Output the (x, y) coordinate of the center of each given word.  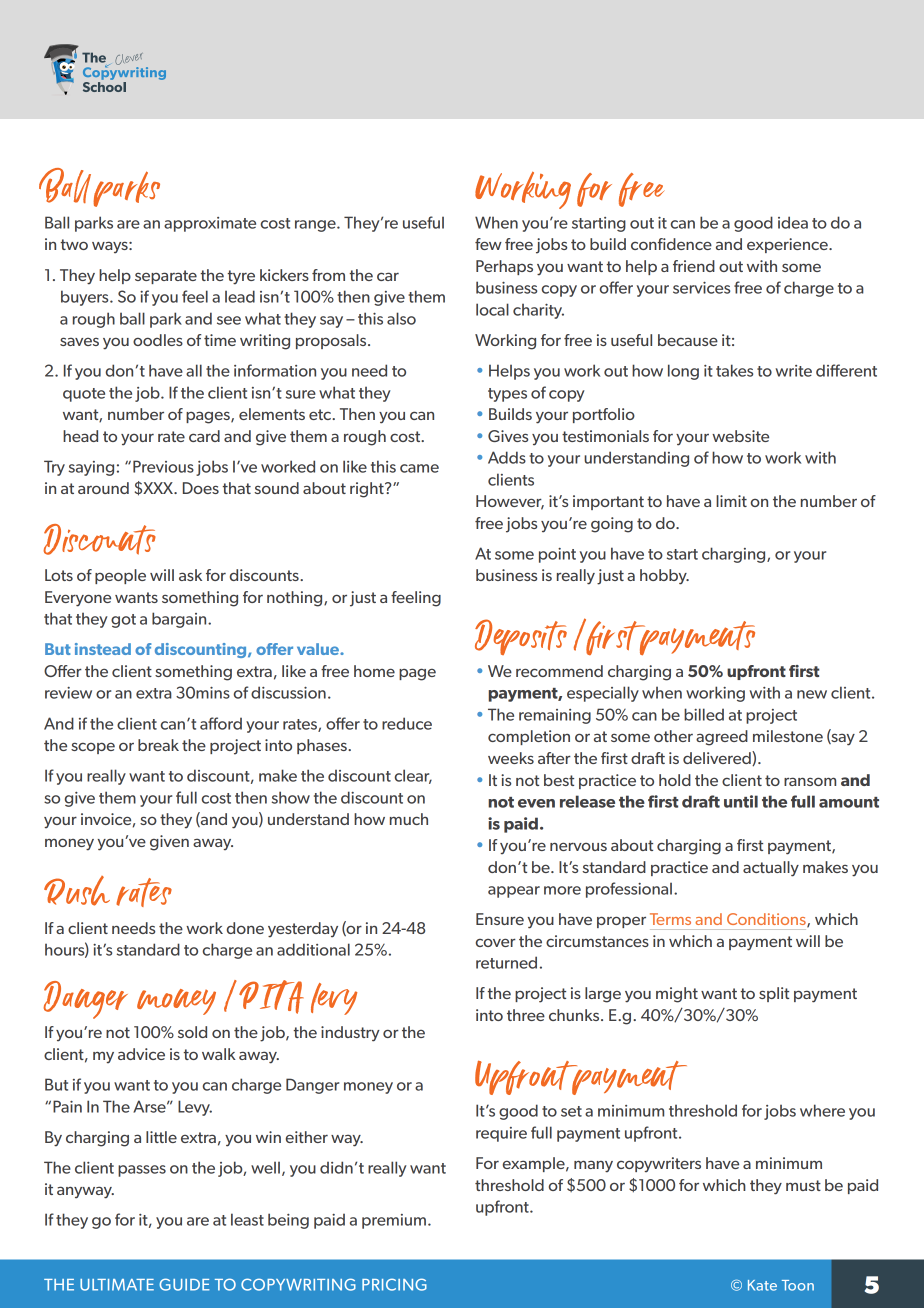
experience (788, 245)
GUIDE (184, 1284)
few (488, 244)
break (158, 745)
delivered (718, 758)
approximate (210, 224)
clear (413, 776)
